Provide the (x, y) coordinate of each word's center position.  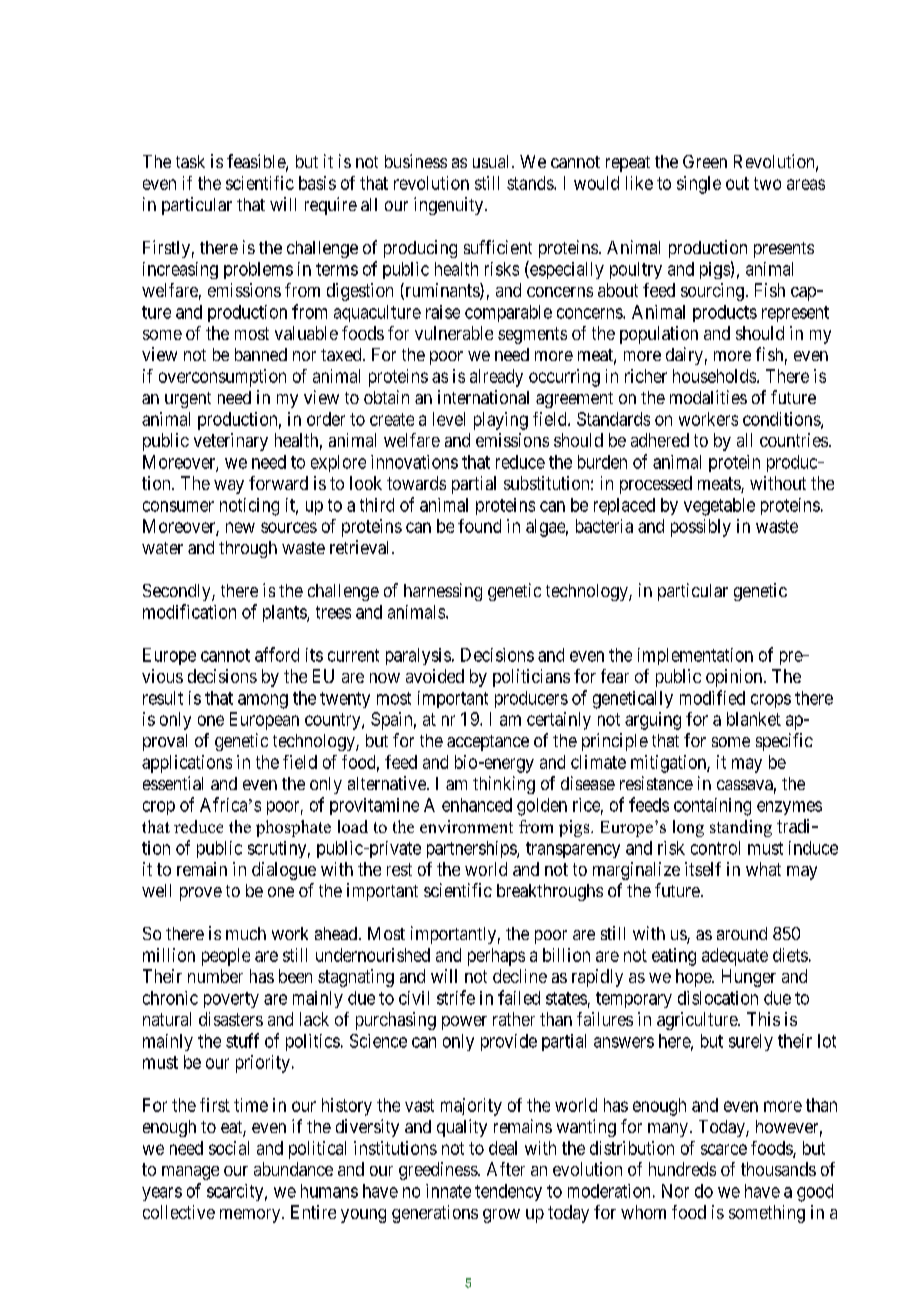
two (767, 183)
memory (251, 1216)
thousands (778, 1169)
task (190, 161)
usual (493, 161)
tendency (508, 1192)
